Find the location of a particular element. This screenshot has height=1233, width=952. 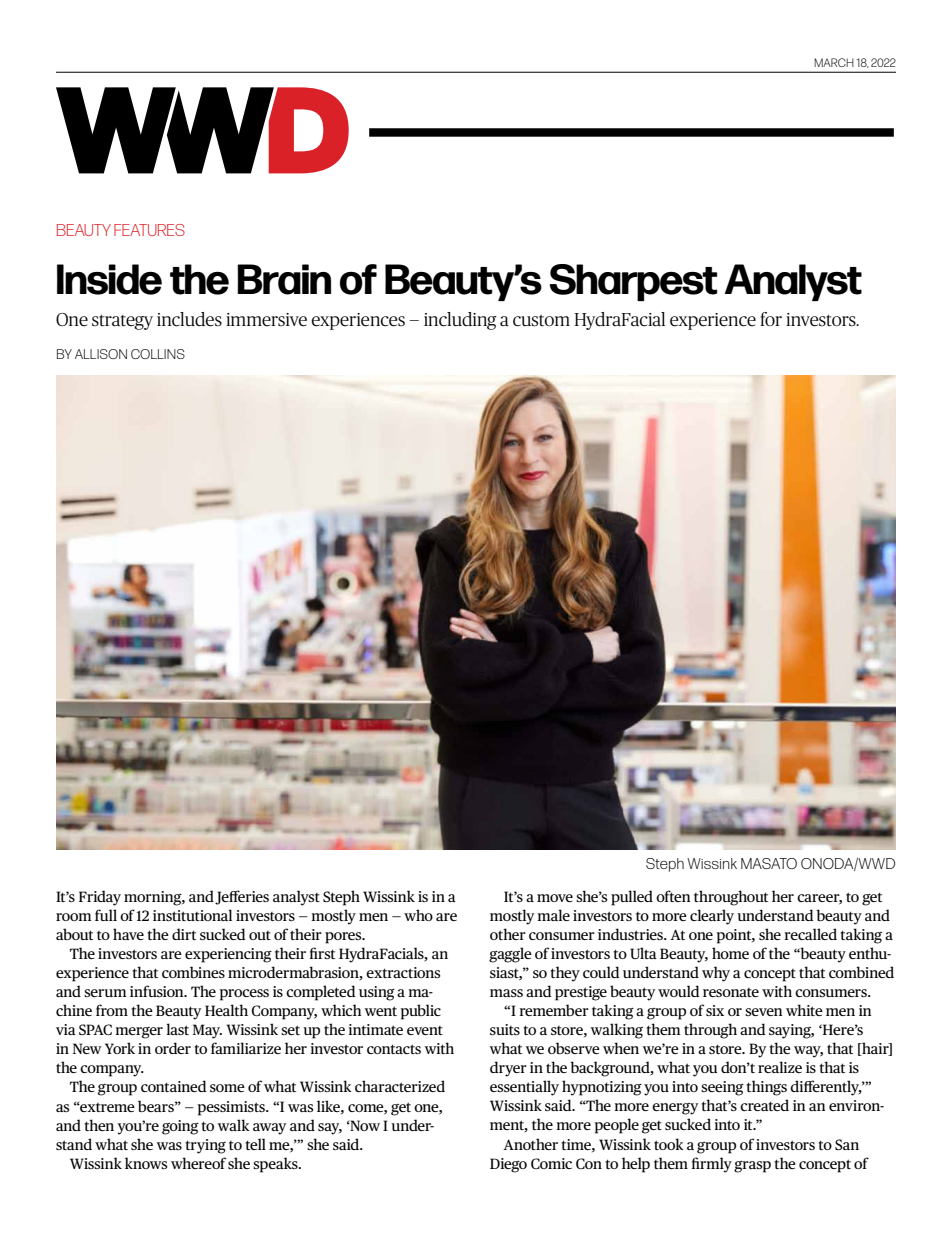

created is located at coordinates (764, 1105).
